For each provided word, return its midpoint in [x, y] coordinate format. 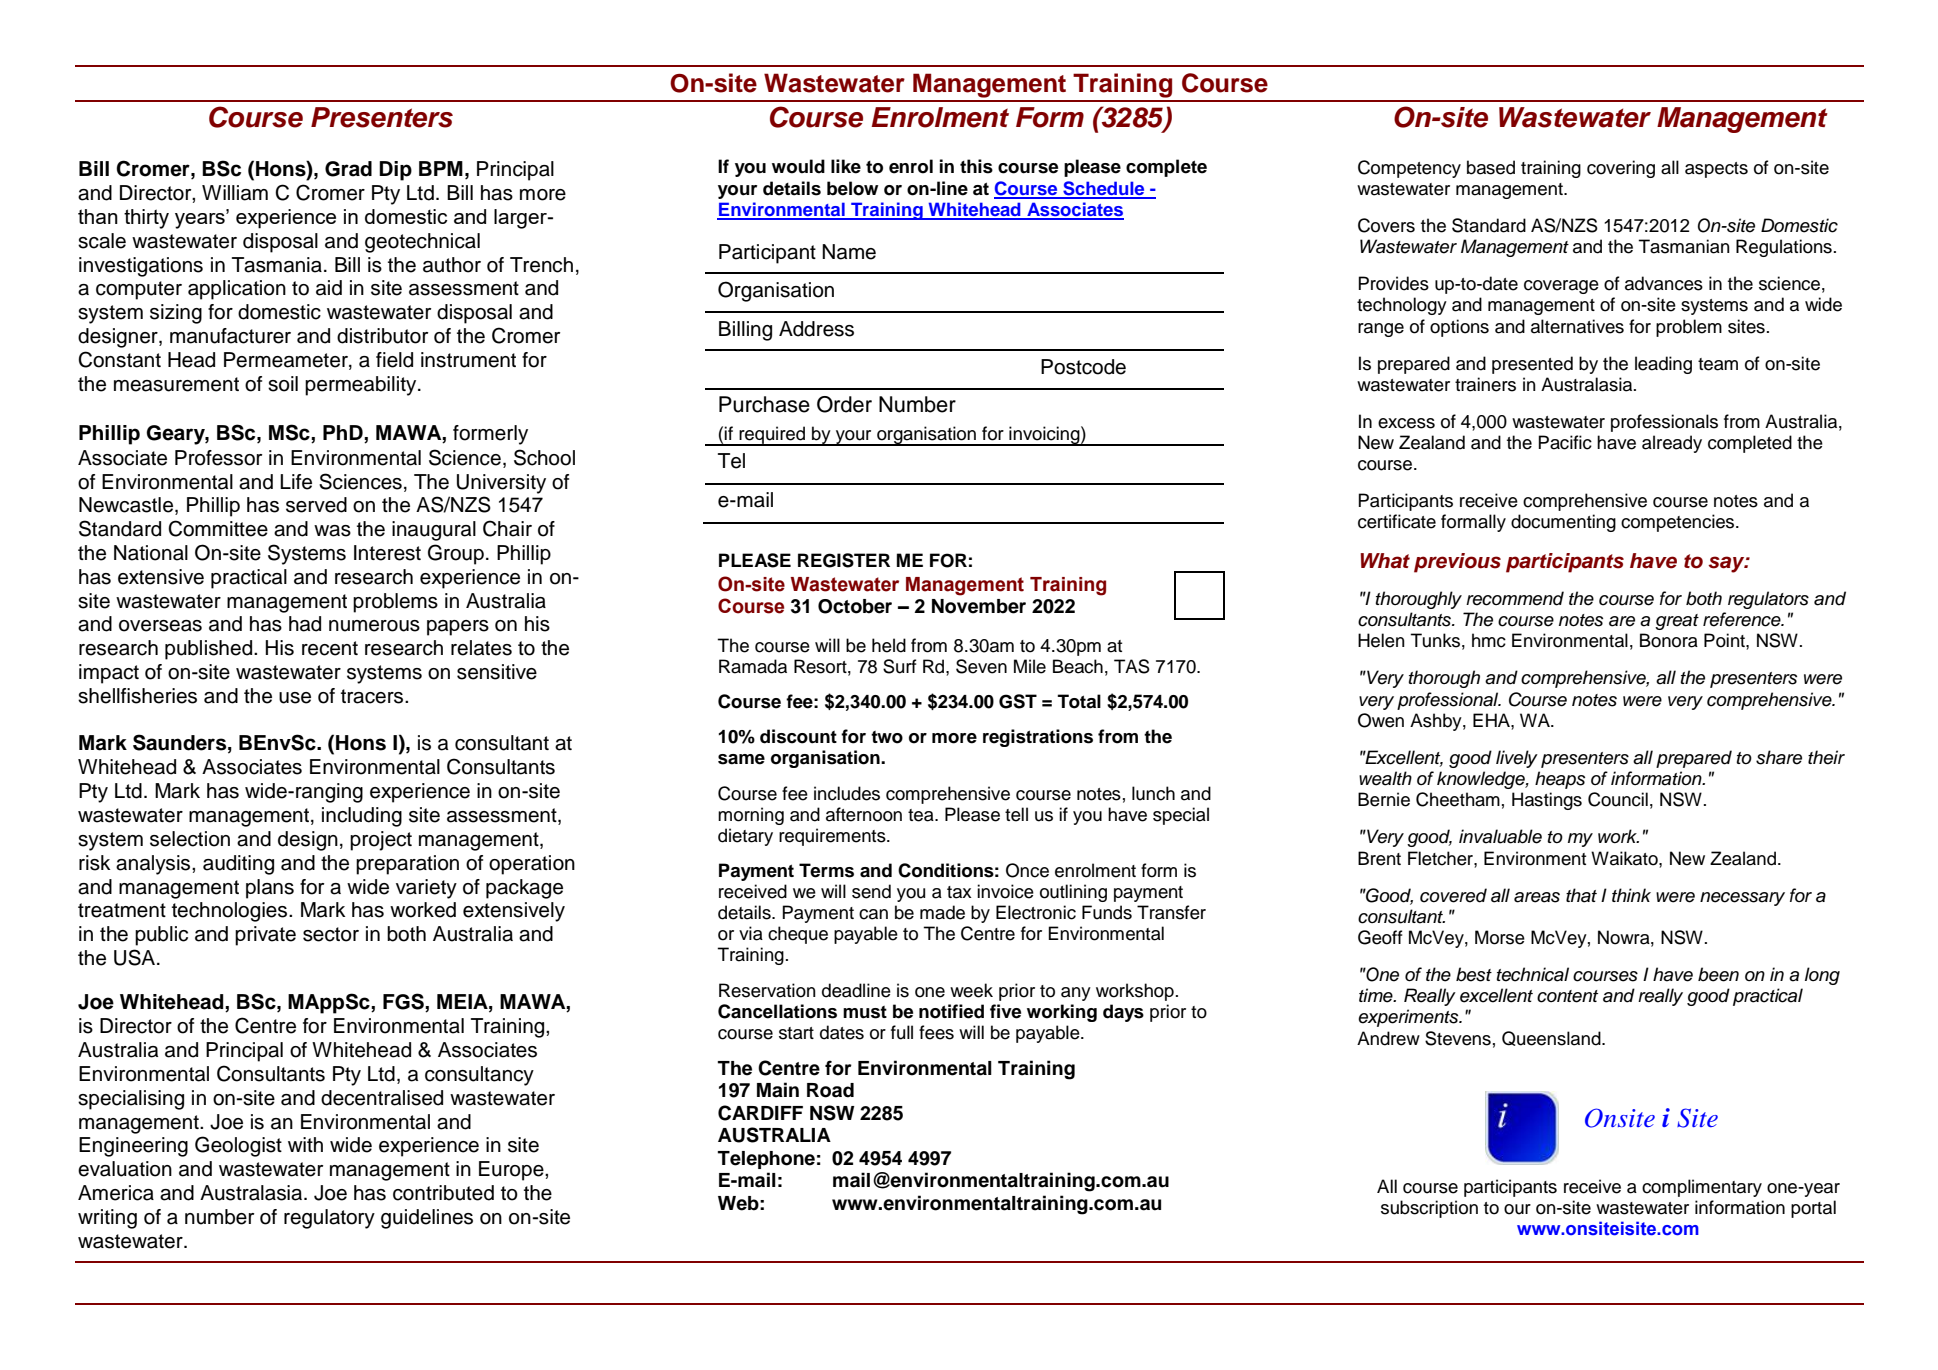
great [1677, 622]
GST [1018, 701]
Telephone [766, 1160]
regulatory [329, 1219]
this [976, 166]
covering [1621, 169]
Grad [348, 169]
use [295, 698]
